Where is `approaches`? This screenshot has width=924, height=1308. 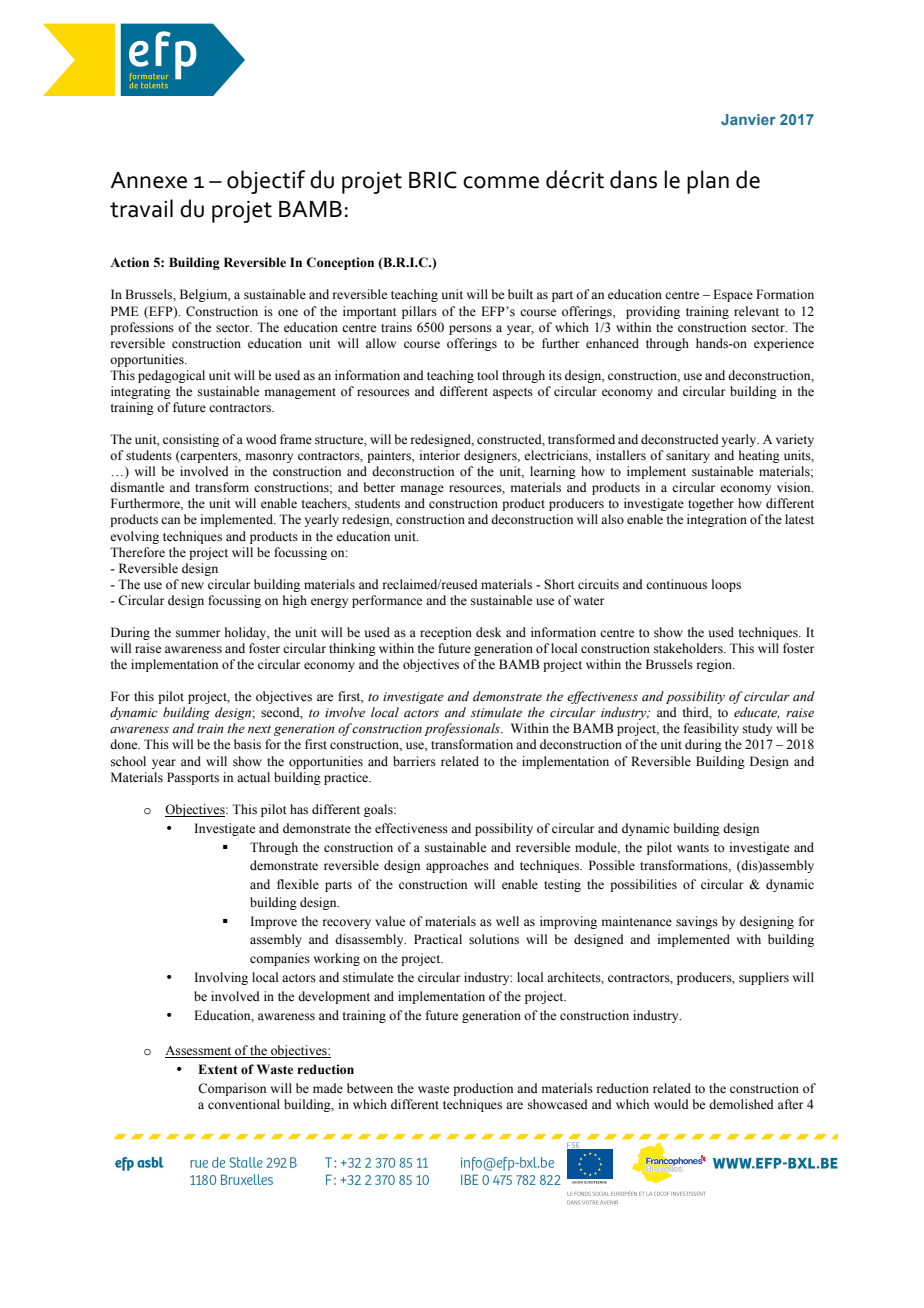
approaches is located at coordinates (457, 866).
